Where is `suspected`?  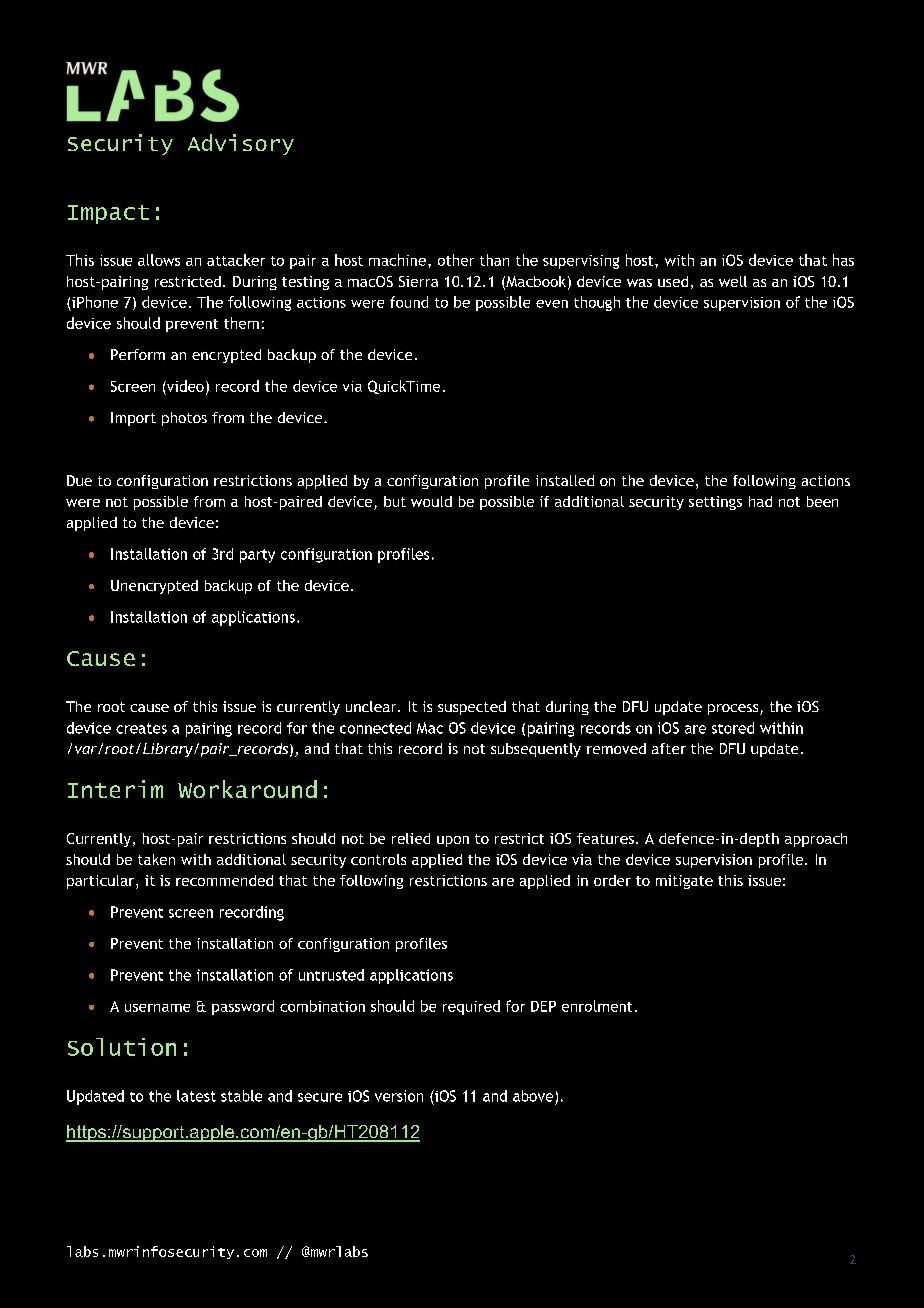 suspected is located at coordinates (472, 708).
